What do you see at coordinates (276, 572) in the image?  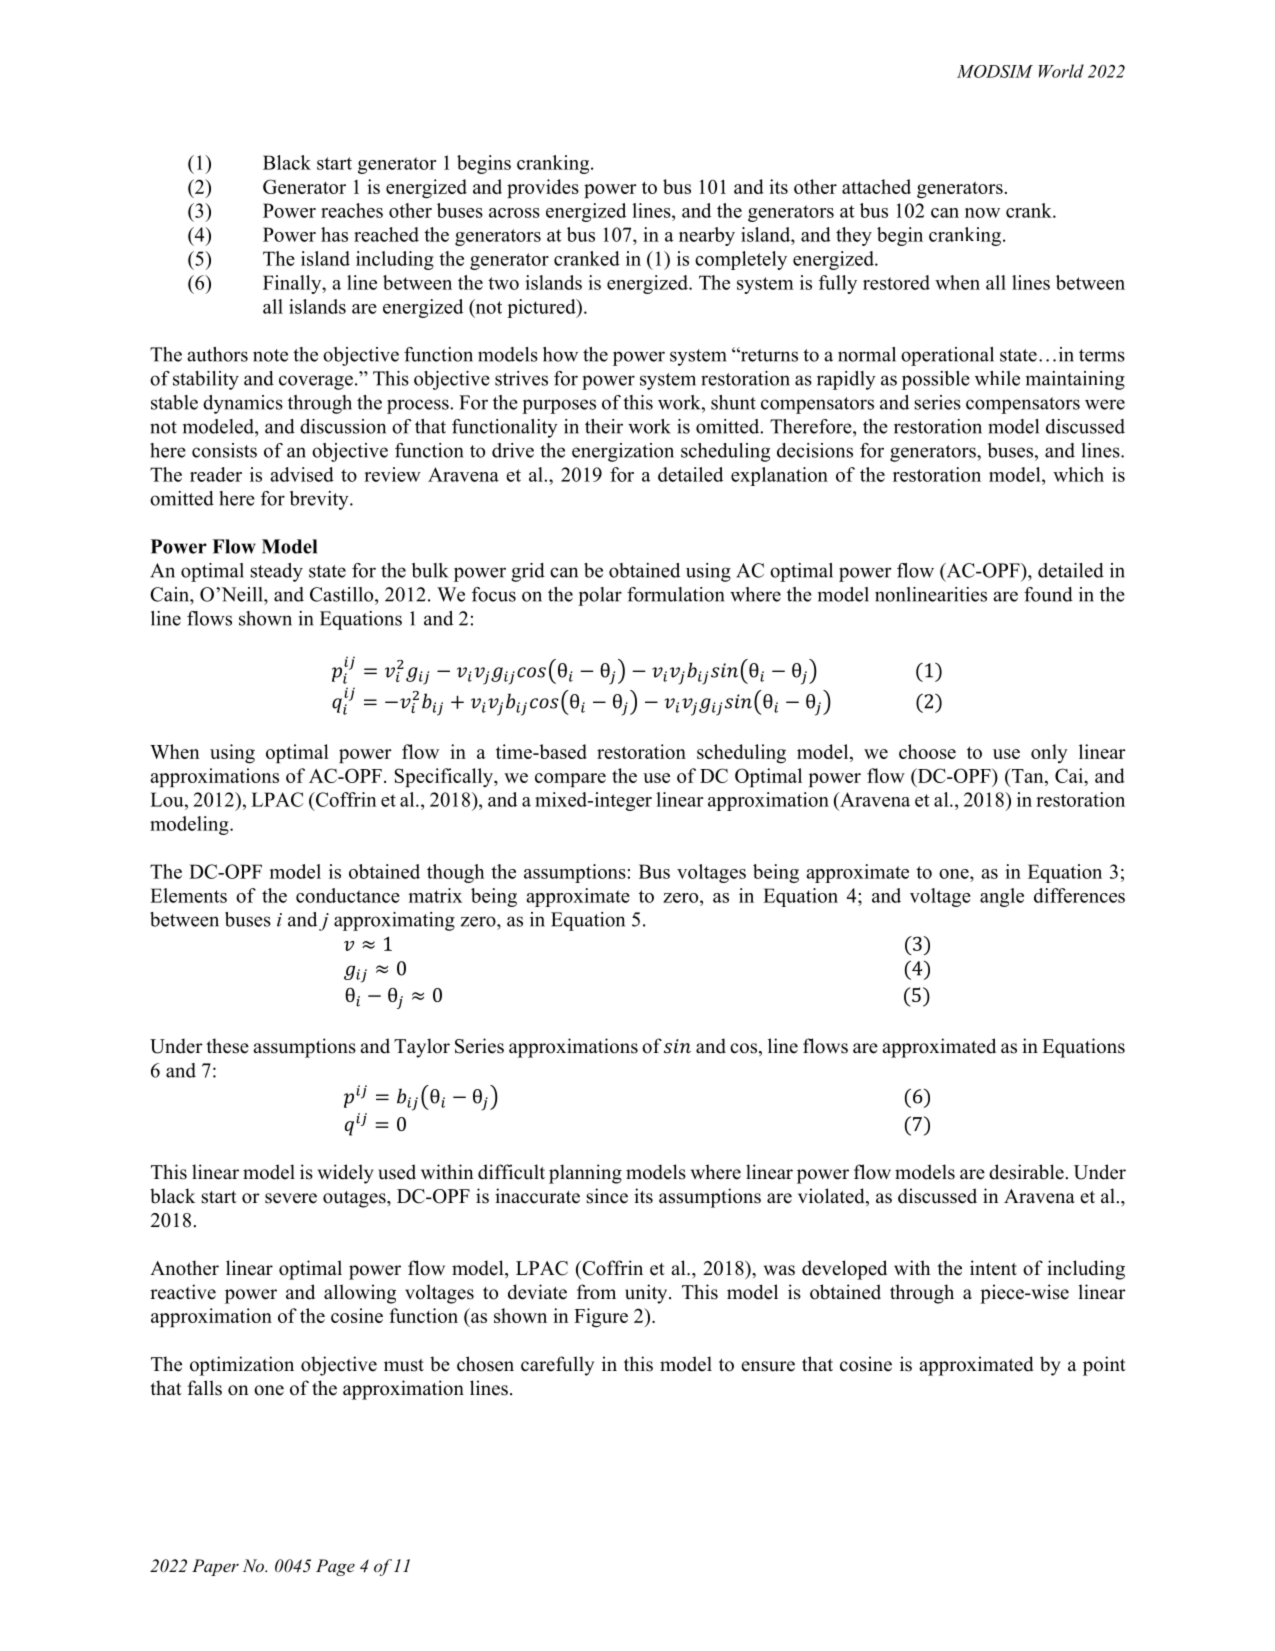 I see `steady` at bounding box center [276, 572].
